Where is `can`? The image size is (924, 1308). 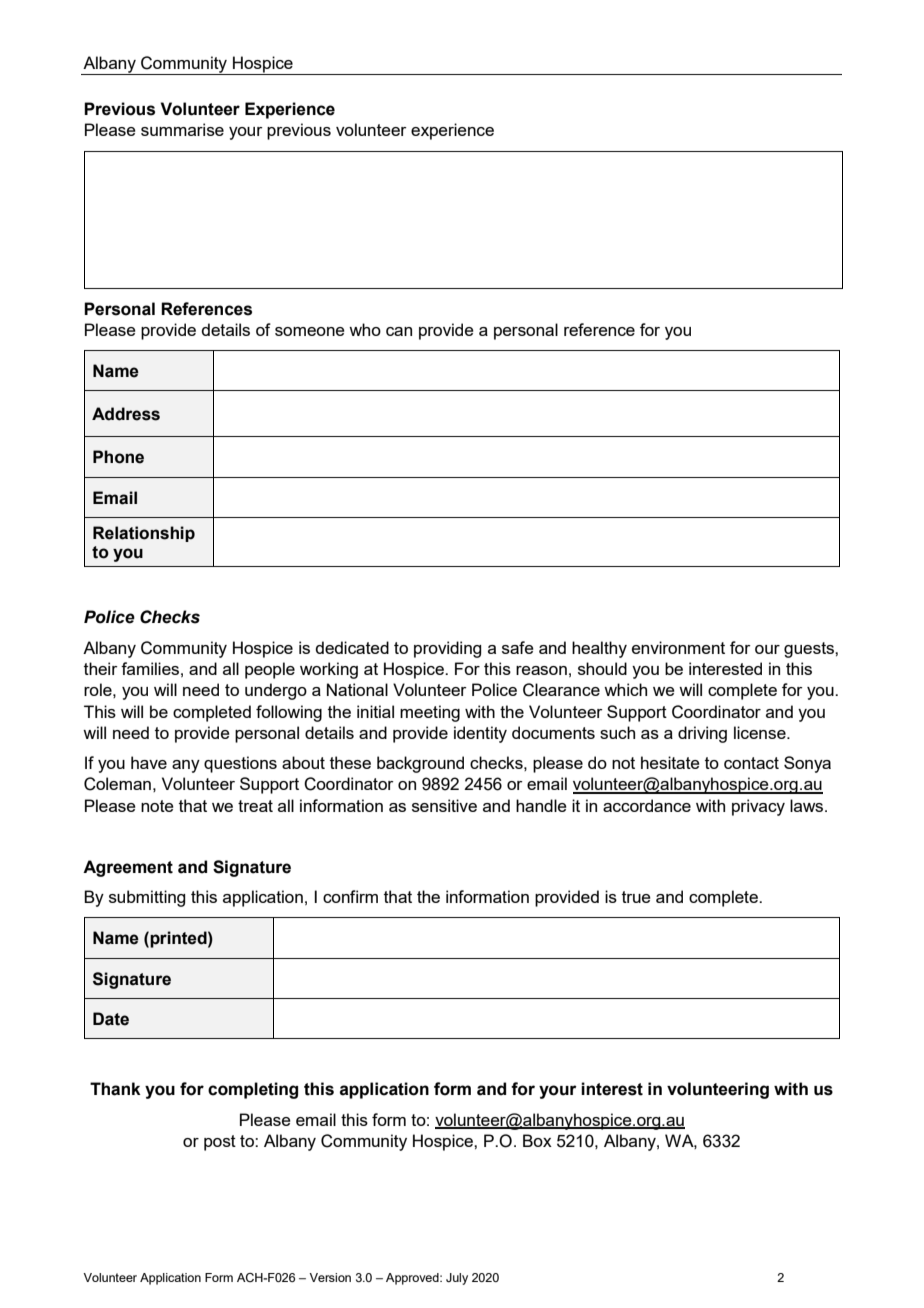
can is located at coordinates (399, 331).
